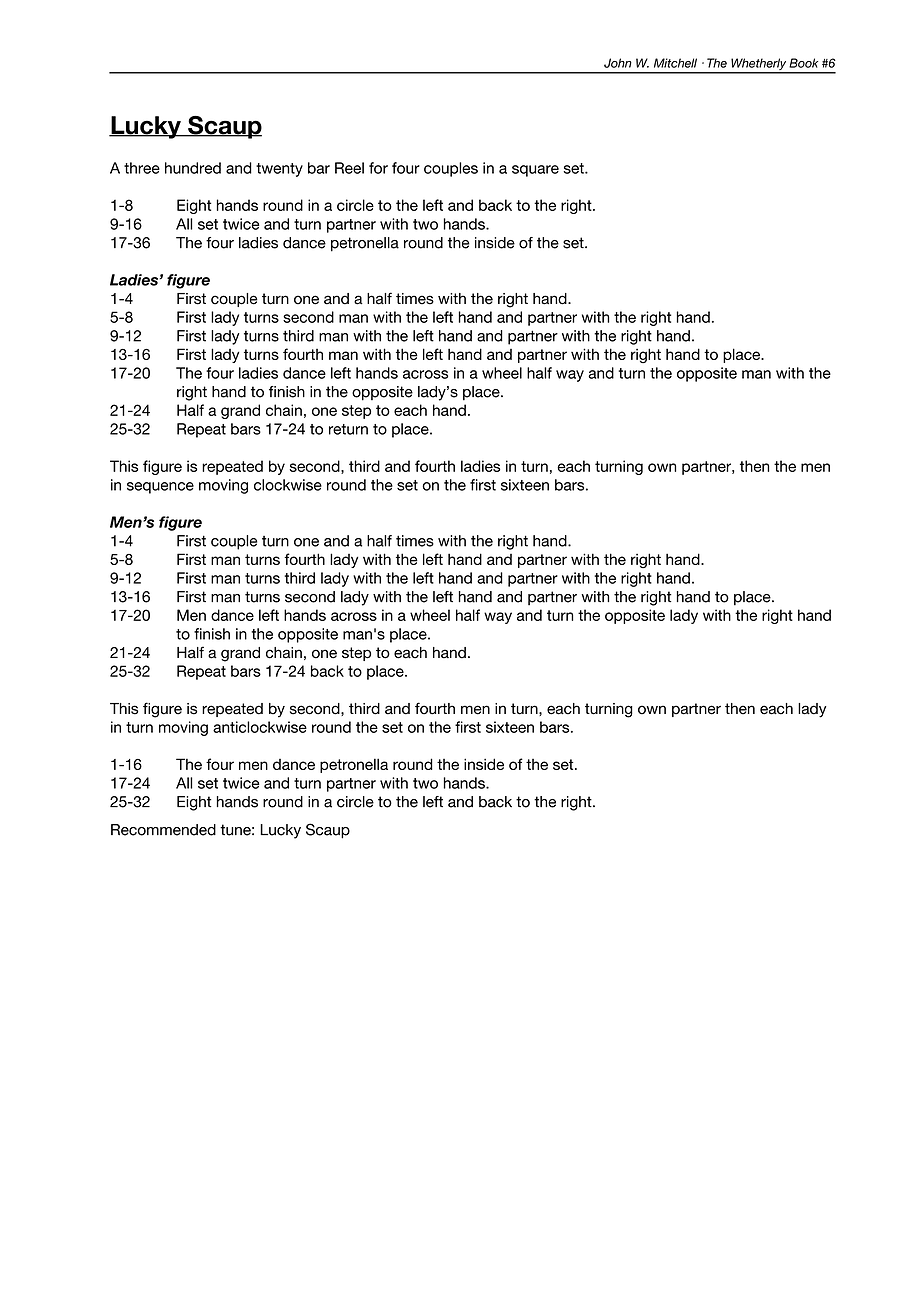 The height and width of the screenshot is (1308, 924). Describe the element at coordinates (378, 168) in the screenshot. I see `for` at that location.
